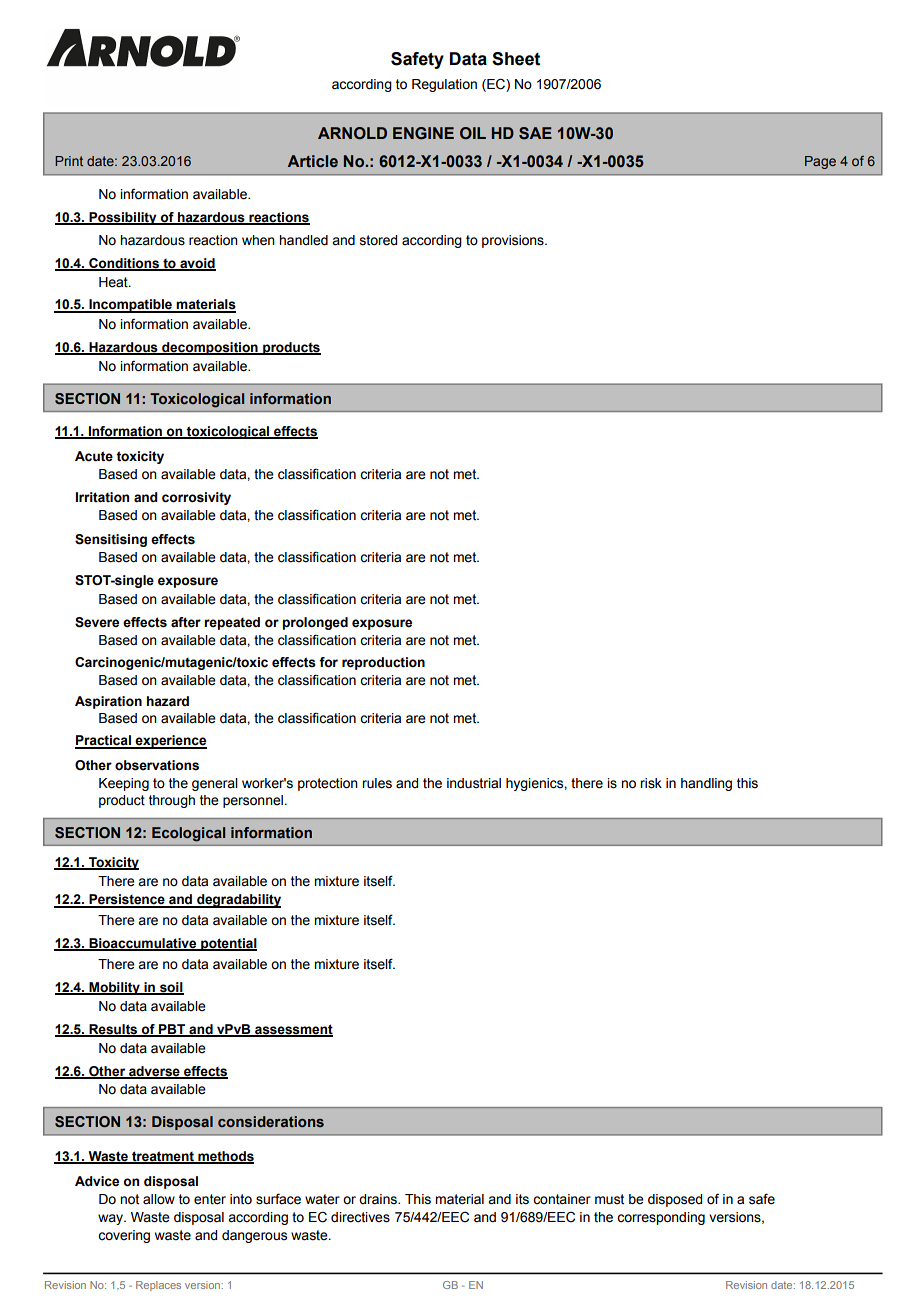 This image has width=924, height=1307. Describe the element at coordinates (444, 85) in the image. I see `Regulation` at that location.
